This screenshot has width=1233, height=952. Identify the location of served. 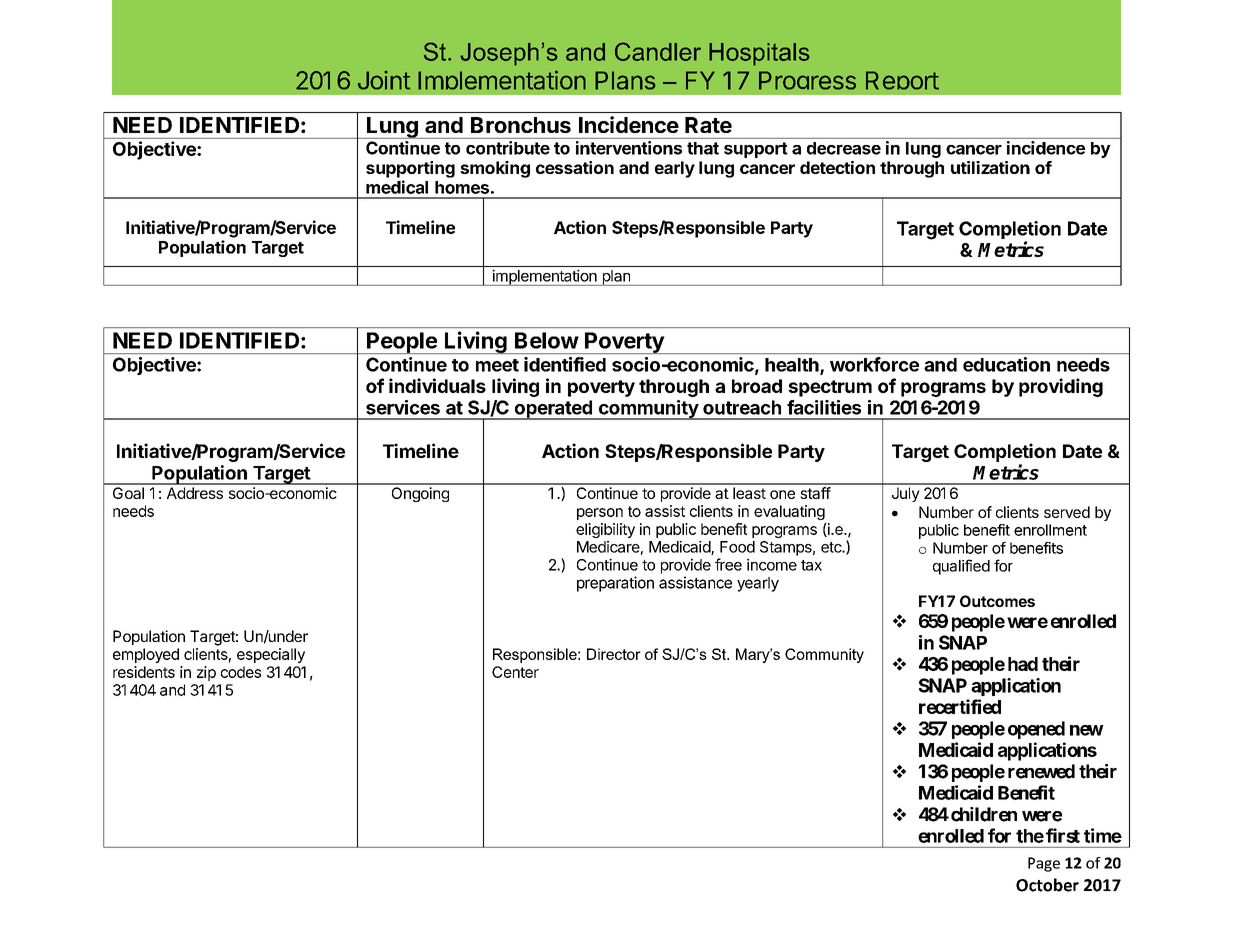
(1067, 512).
